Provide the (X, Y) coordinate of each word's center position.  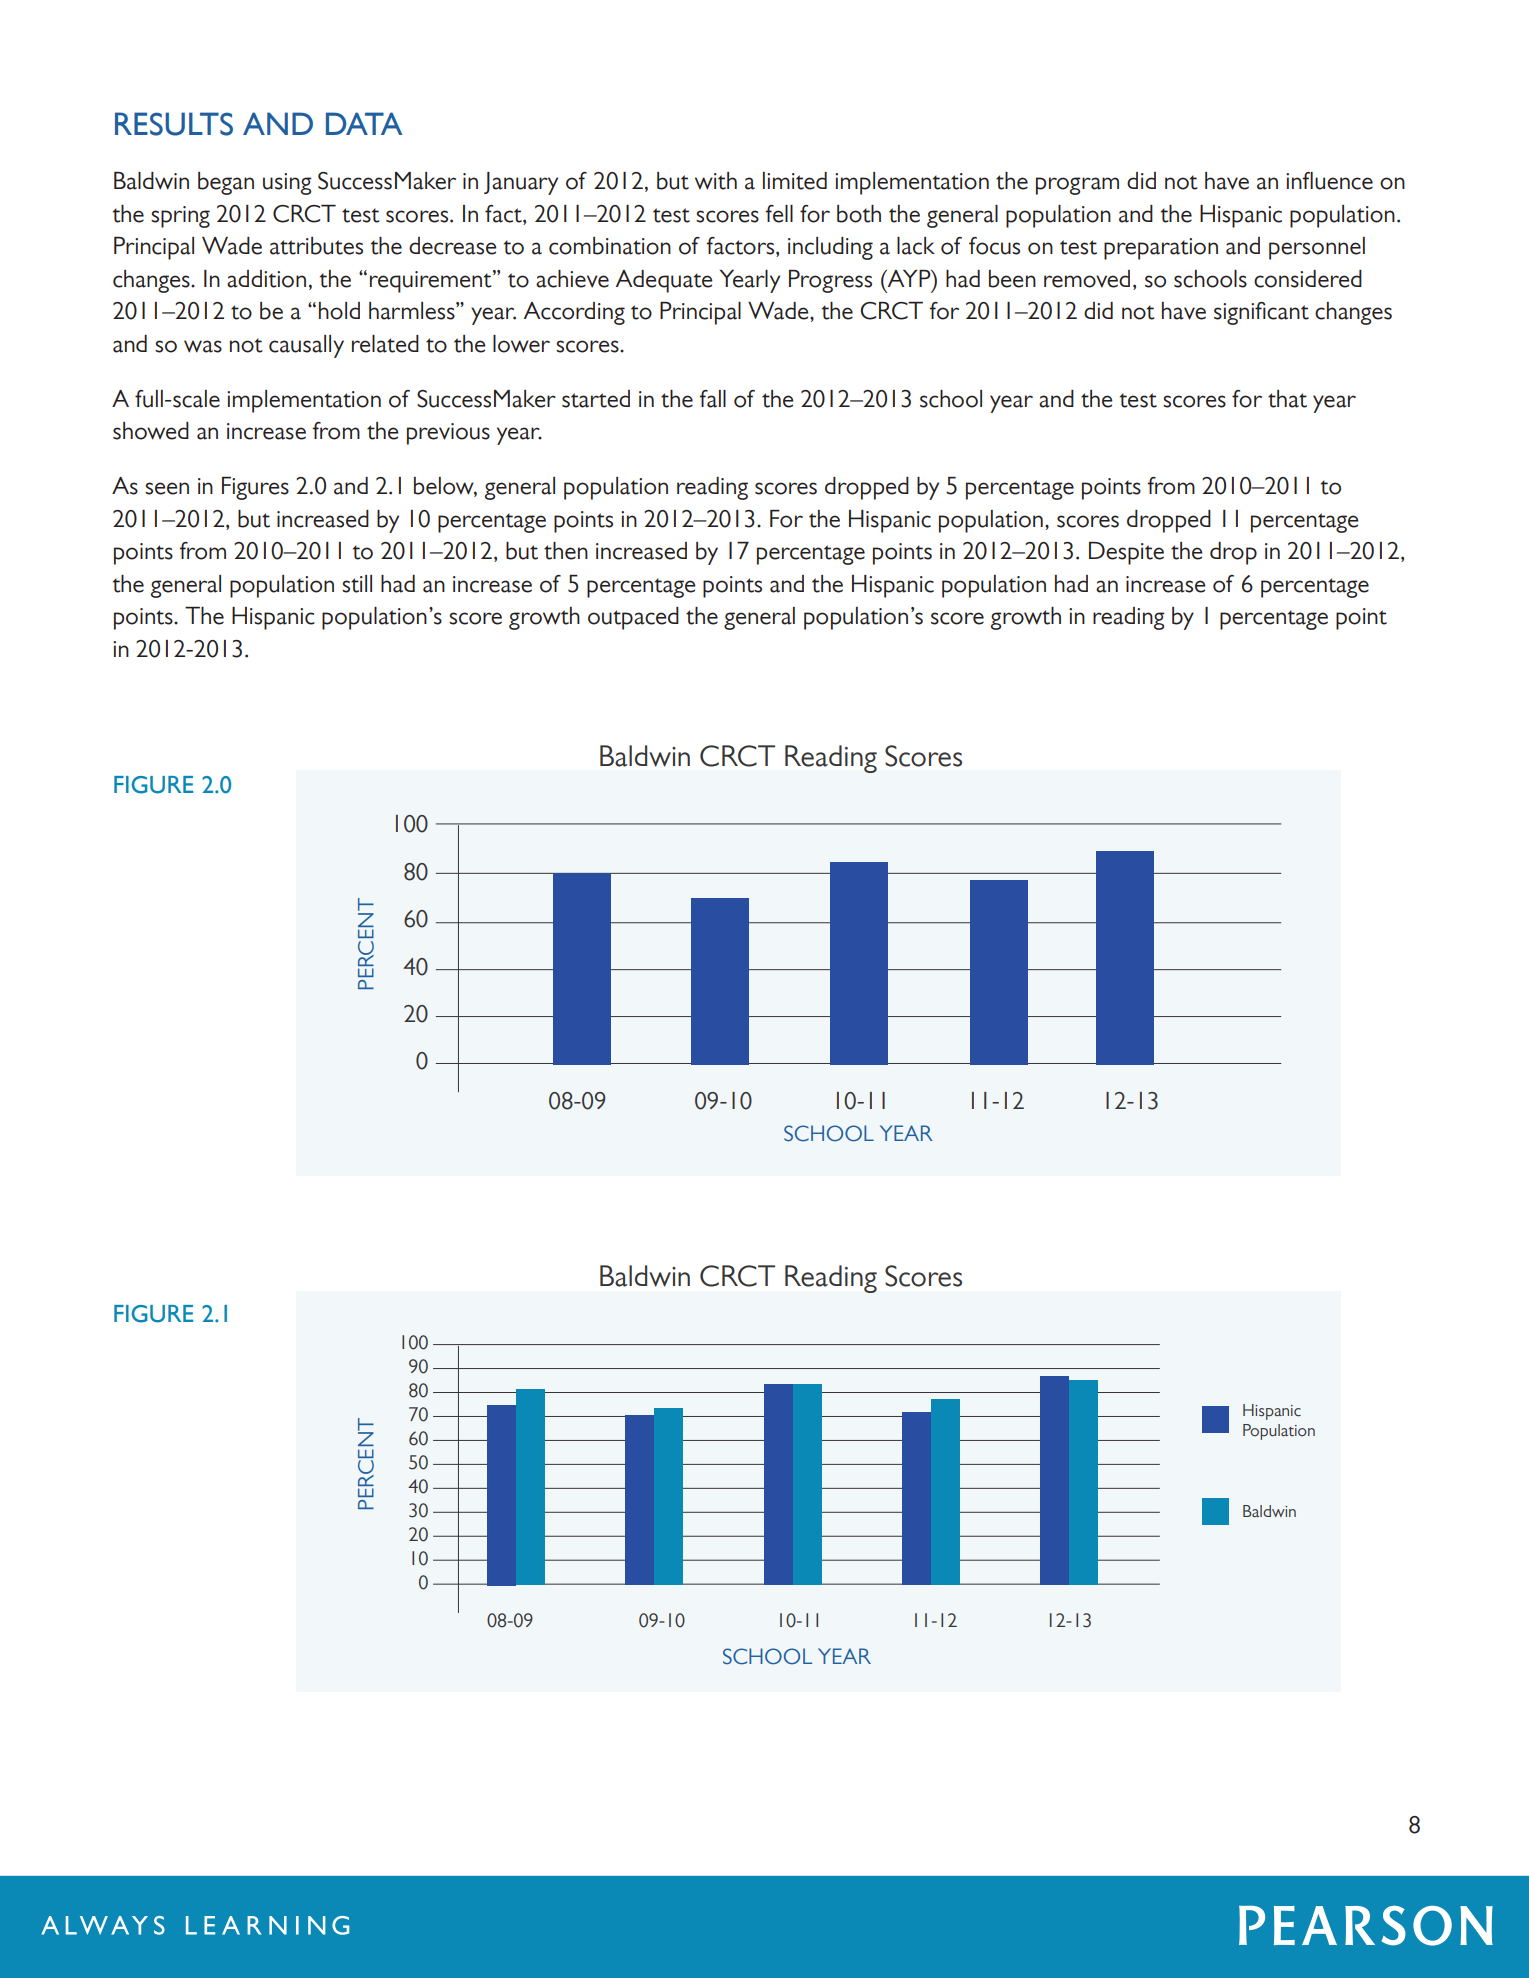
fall (712, 399)
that (1287, 399)
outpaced (633, 618)
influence (1329, 181)
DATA (364, 123)
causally (306, 346)
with (716, 181)
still (357, 584)
